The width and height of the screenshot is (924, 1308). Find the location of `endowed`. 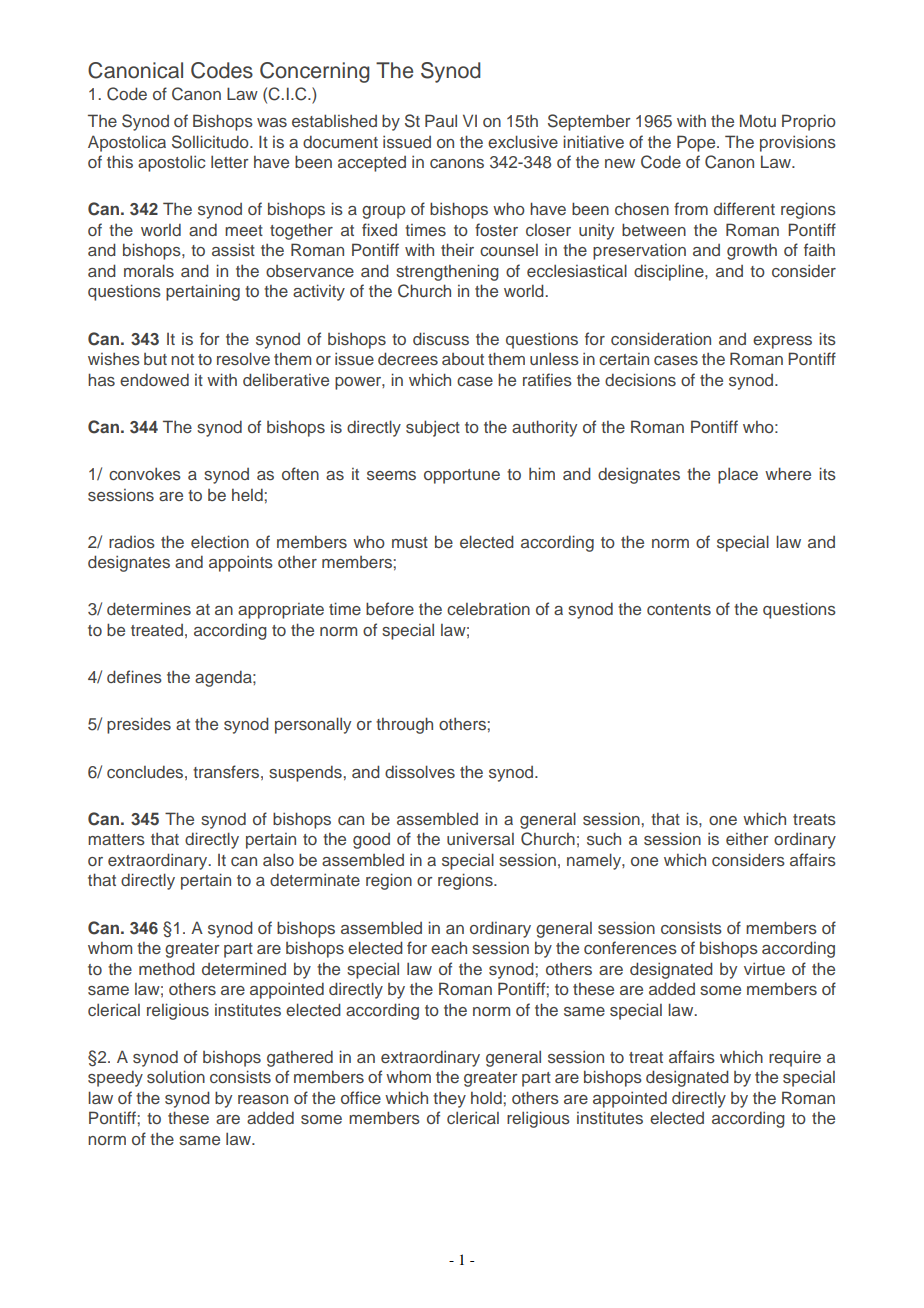

endowed is located at coordinates (154, 379).
